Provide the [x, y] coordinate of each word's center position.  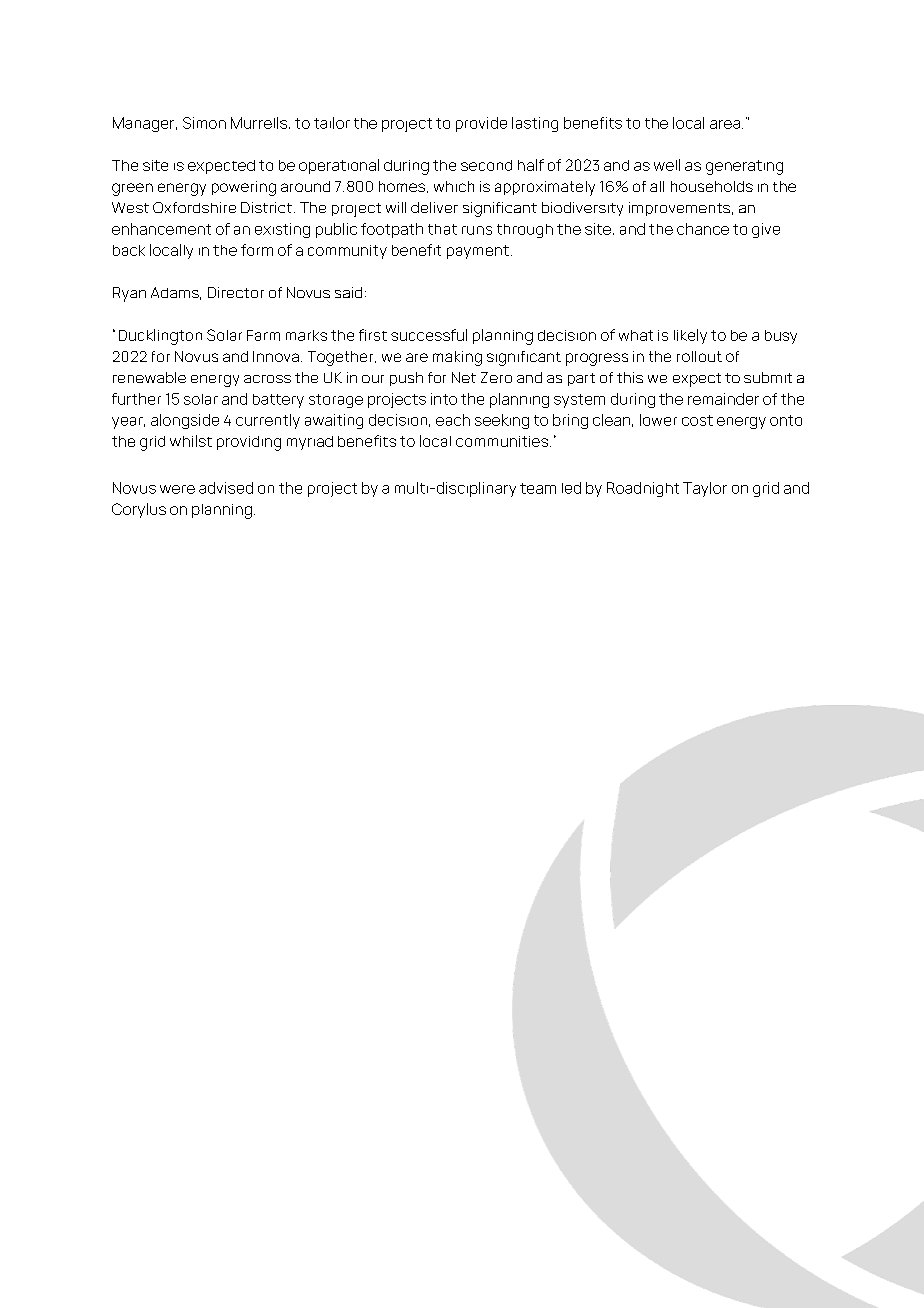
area [726, 124]
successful [429, 335]
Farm [263, 335]
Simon [204, 123]
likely [690, 336]
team [538, 488]
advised [226, 488]
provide [481, 124]
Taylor [705, 489]
